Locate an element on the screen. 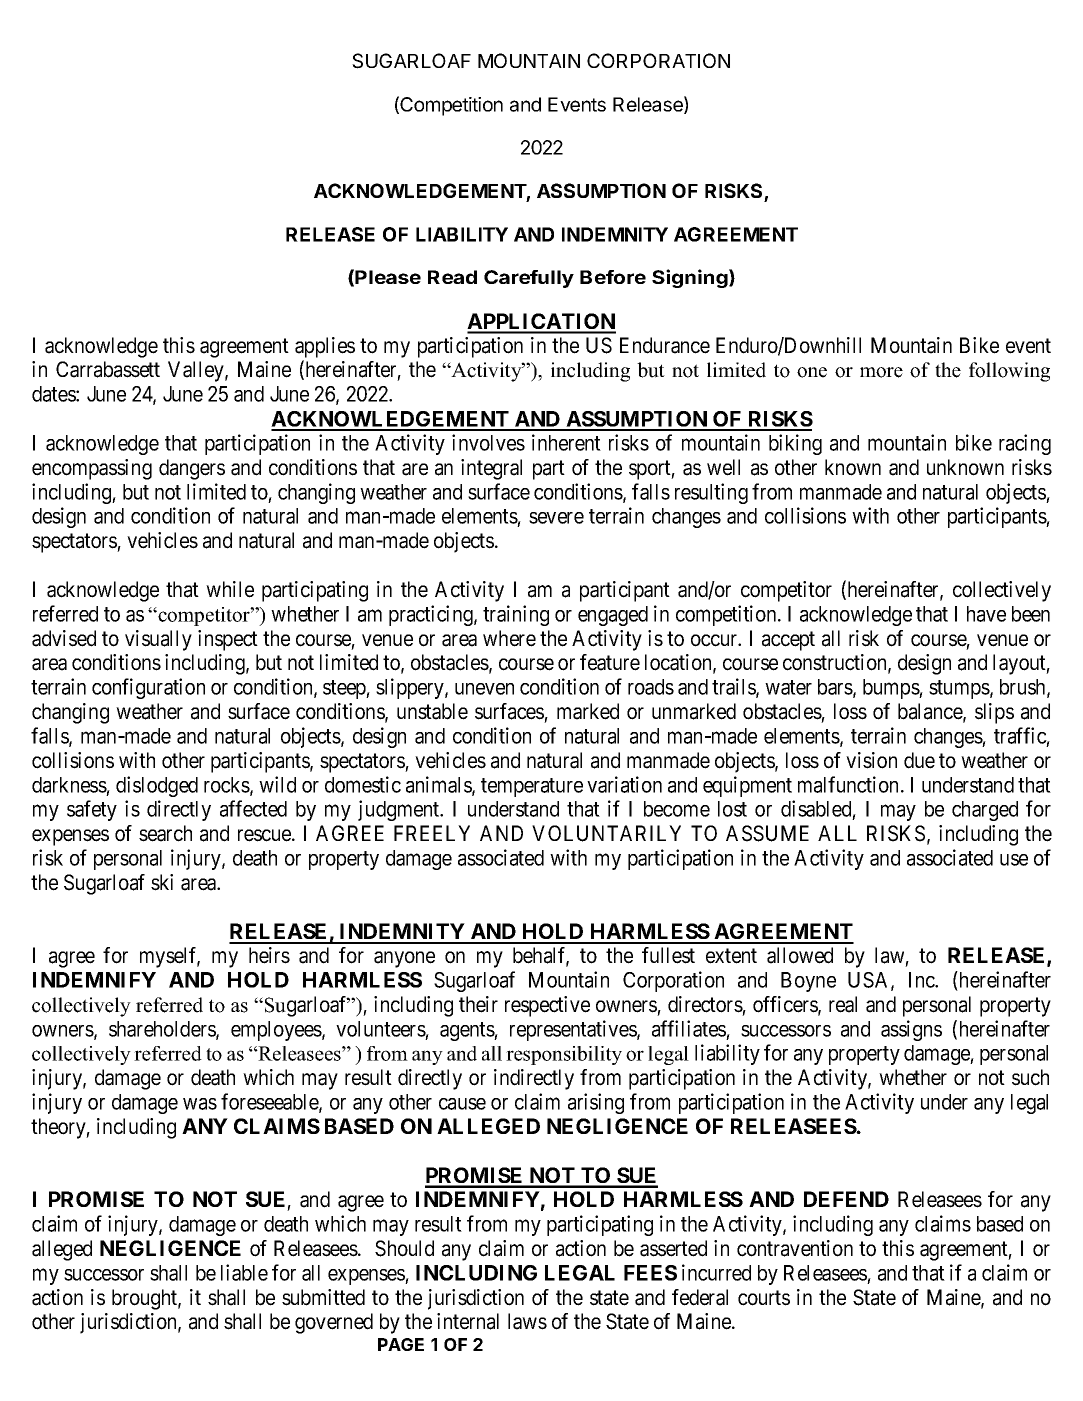  applies is located at coordinates (325, 347).
